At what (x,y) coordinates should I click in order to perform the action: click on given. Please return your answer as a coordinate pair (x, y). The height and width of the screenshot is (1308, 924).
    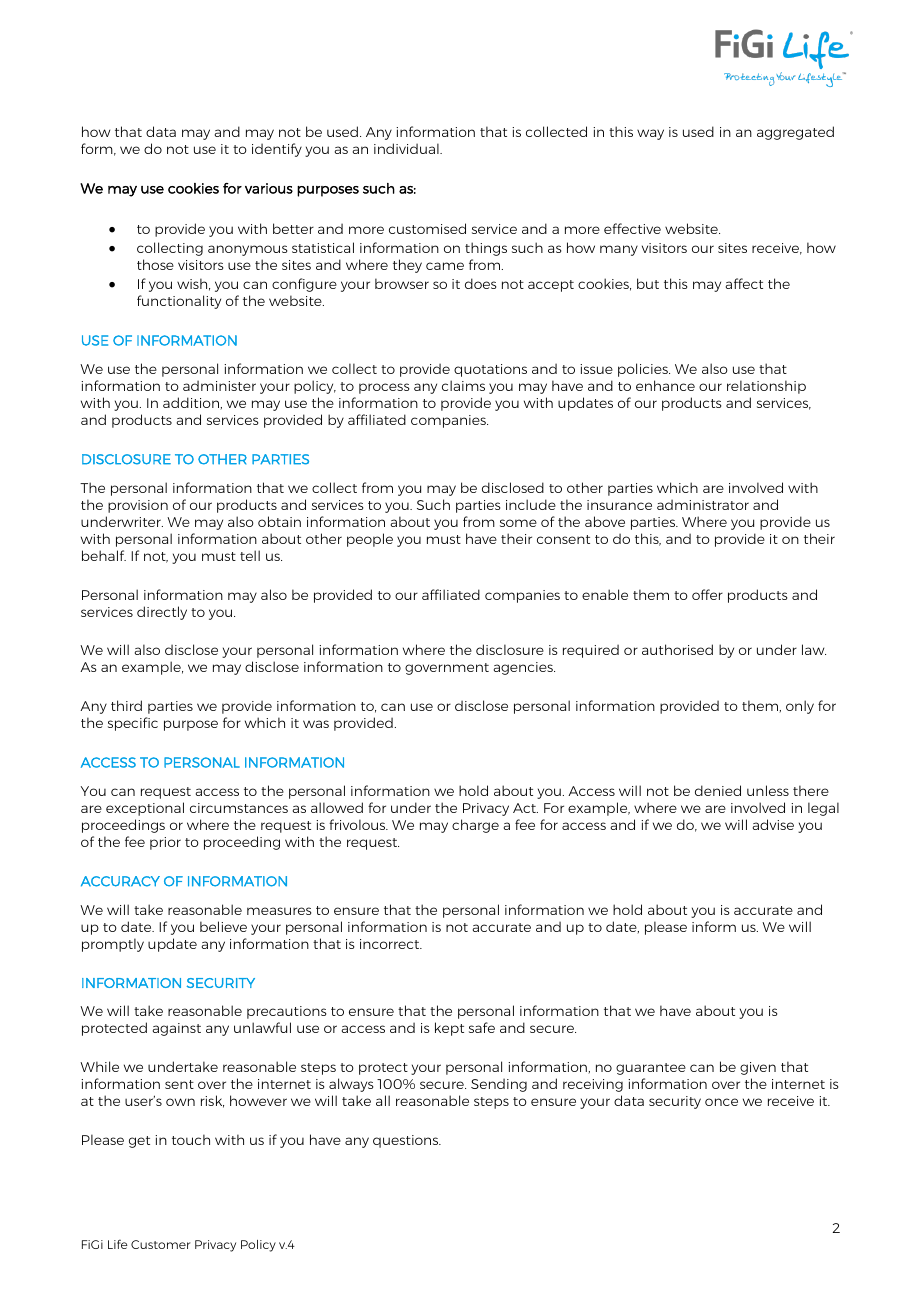
    Looking at the image, I should click on (758, 1068).
